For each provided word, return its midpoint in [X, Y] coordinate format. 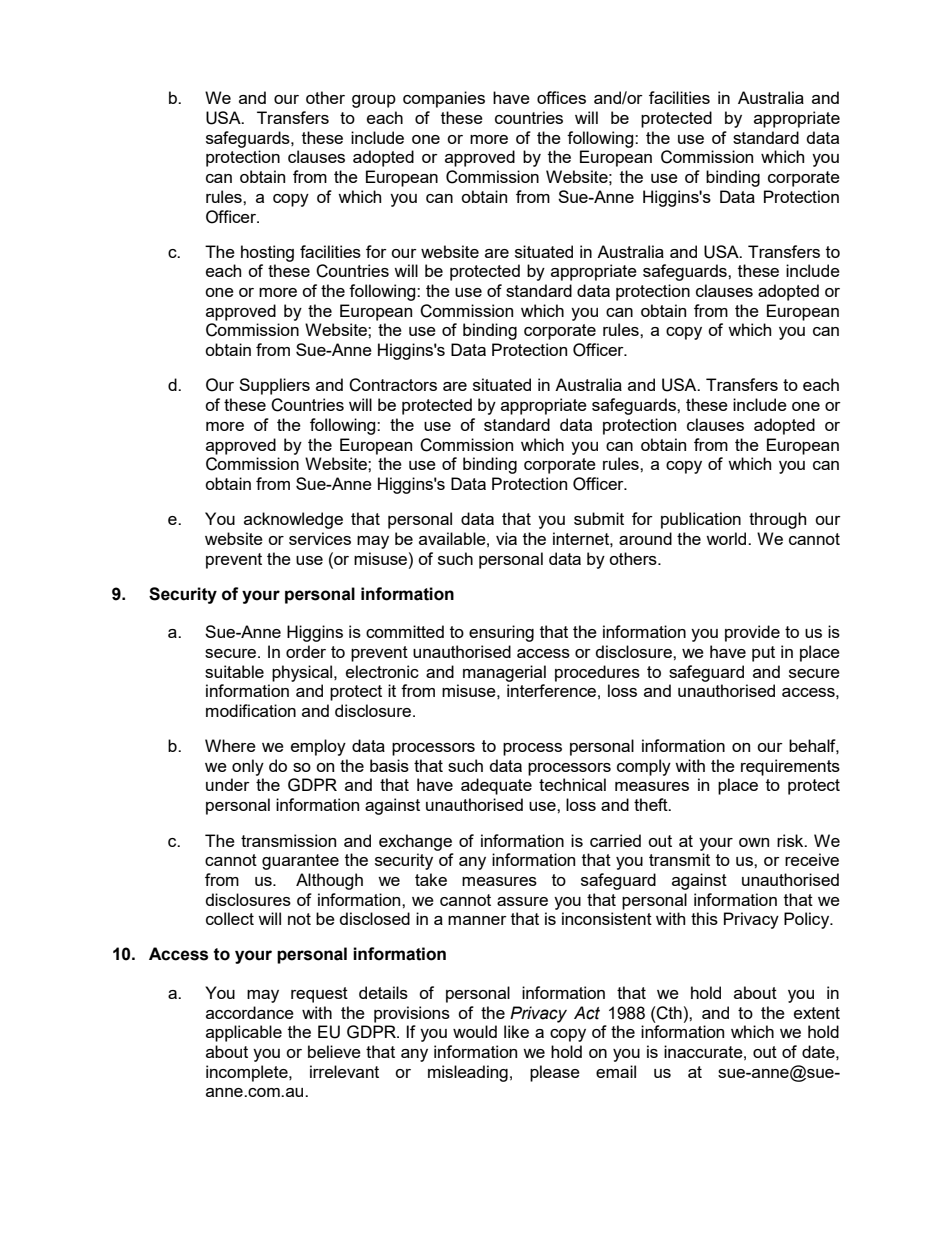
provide [752, 633]
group [374, 101]
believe [334, 1051]
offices [561, 97]
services [320, 538]
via [506, 538]
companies [444, 99]
